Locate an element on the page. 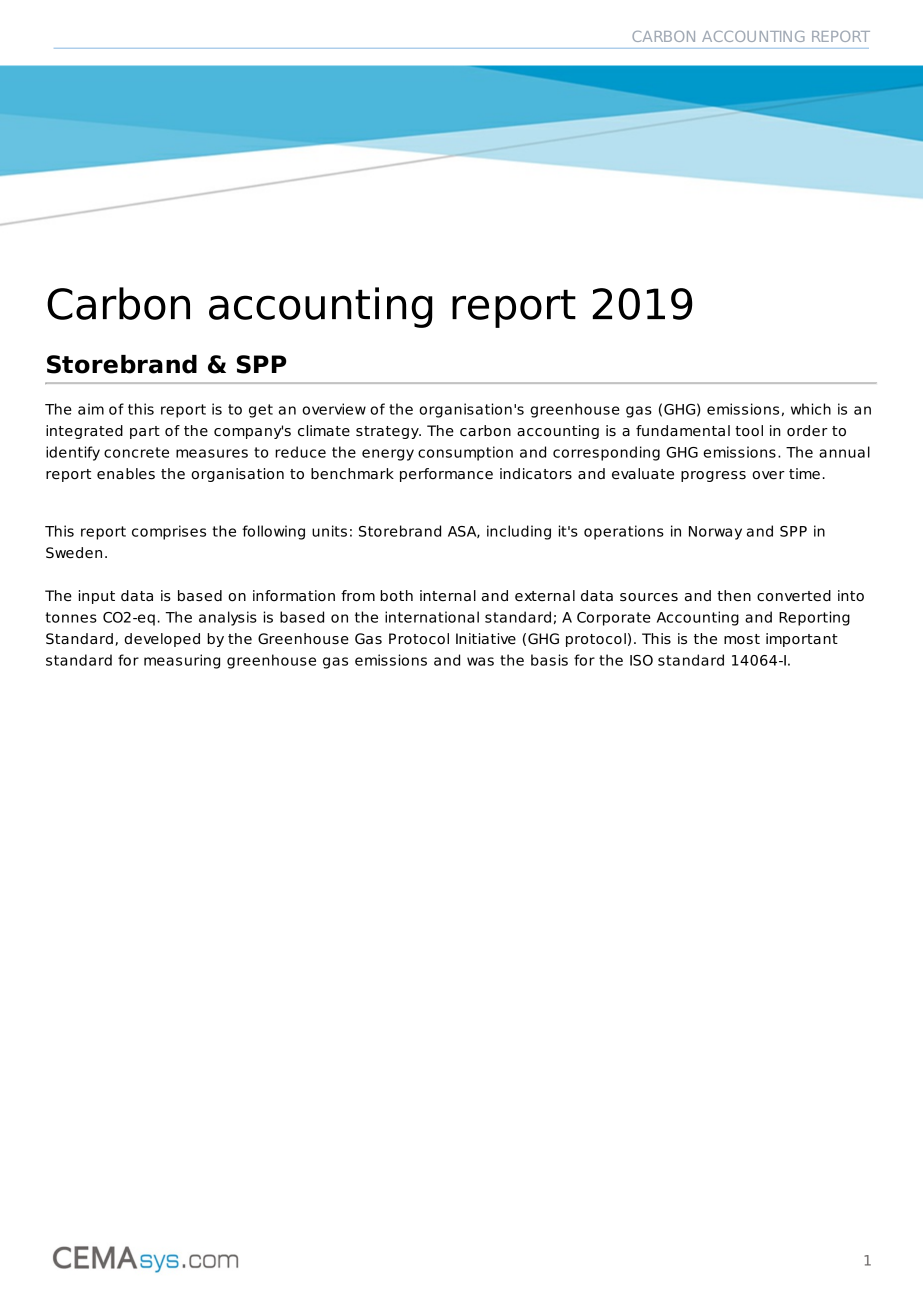  was is located at coordinates (480, 661).
